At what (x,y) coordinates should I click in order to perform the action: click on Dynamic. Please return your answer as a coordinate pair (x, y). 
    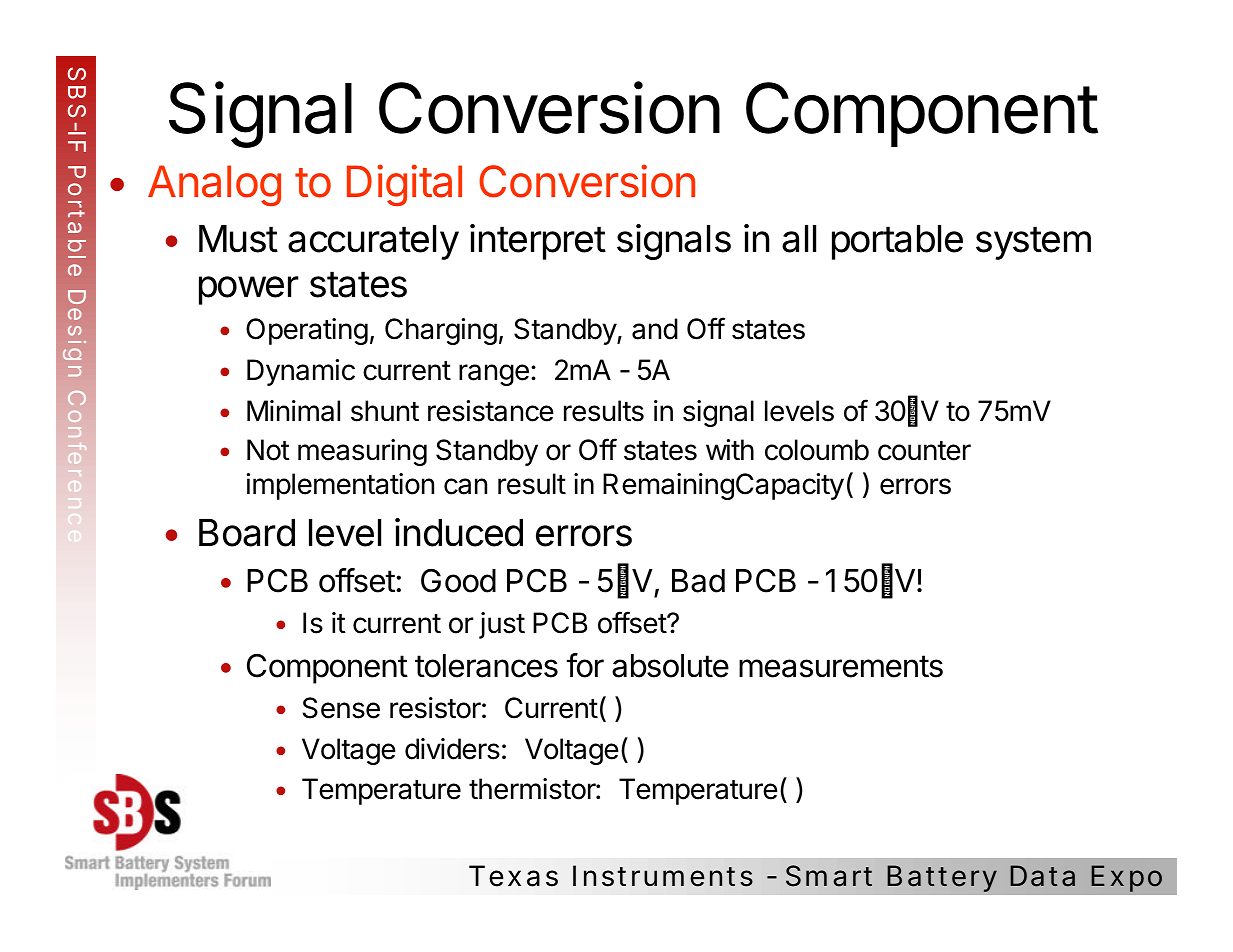
    Looking at the image, I should click on (301, 372).
